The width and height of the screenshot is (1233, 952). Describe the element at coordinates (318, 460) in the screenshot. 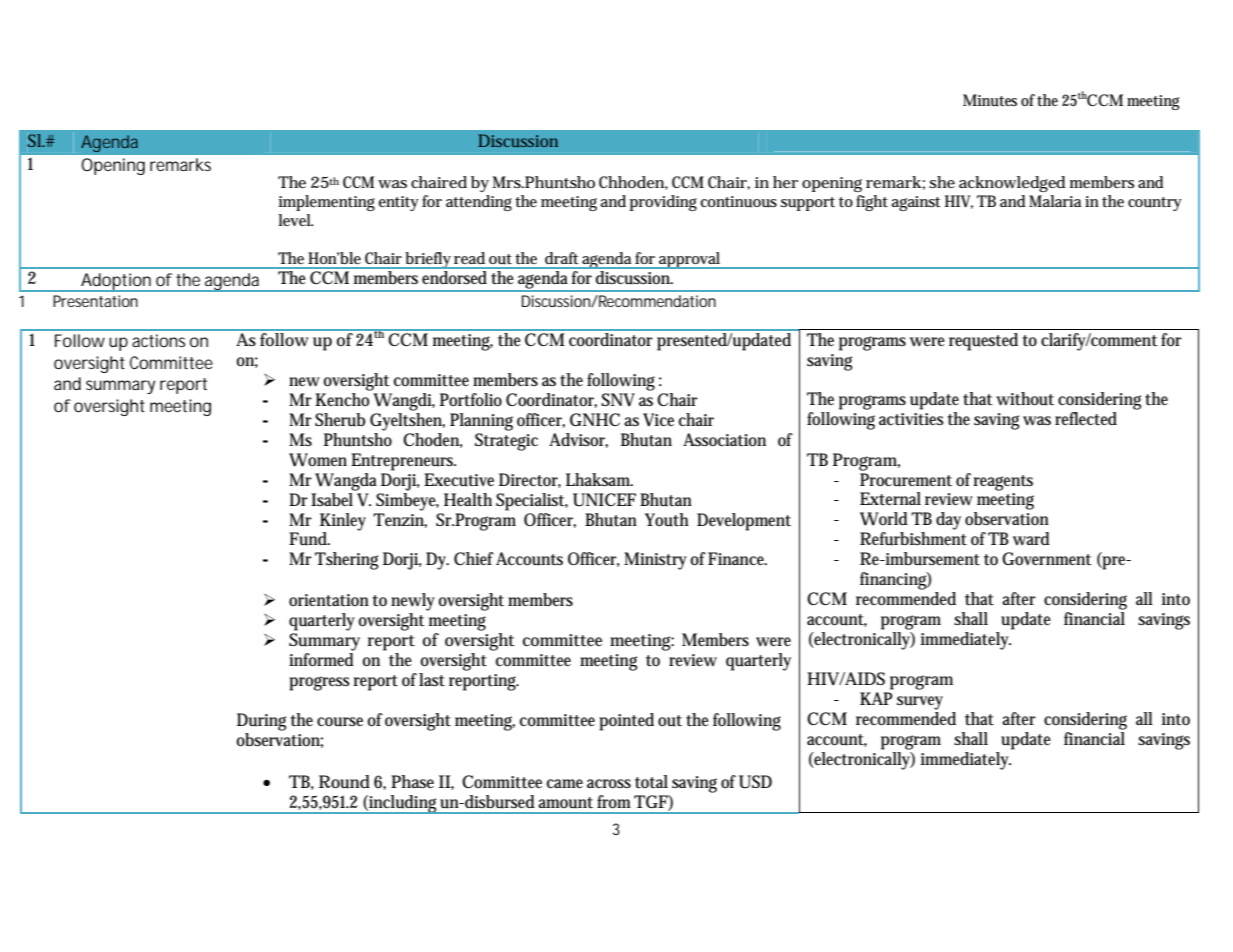

I see `Women` at that location.
